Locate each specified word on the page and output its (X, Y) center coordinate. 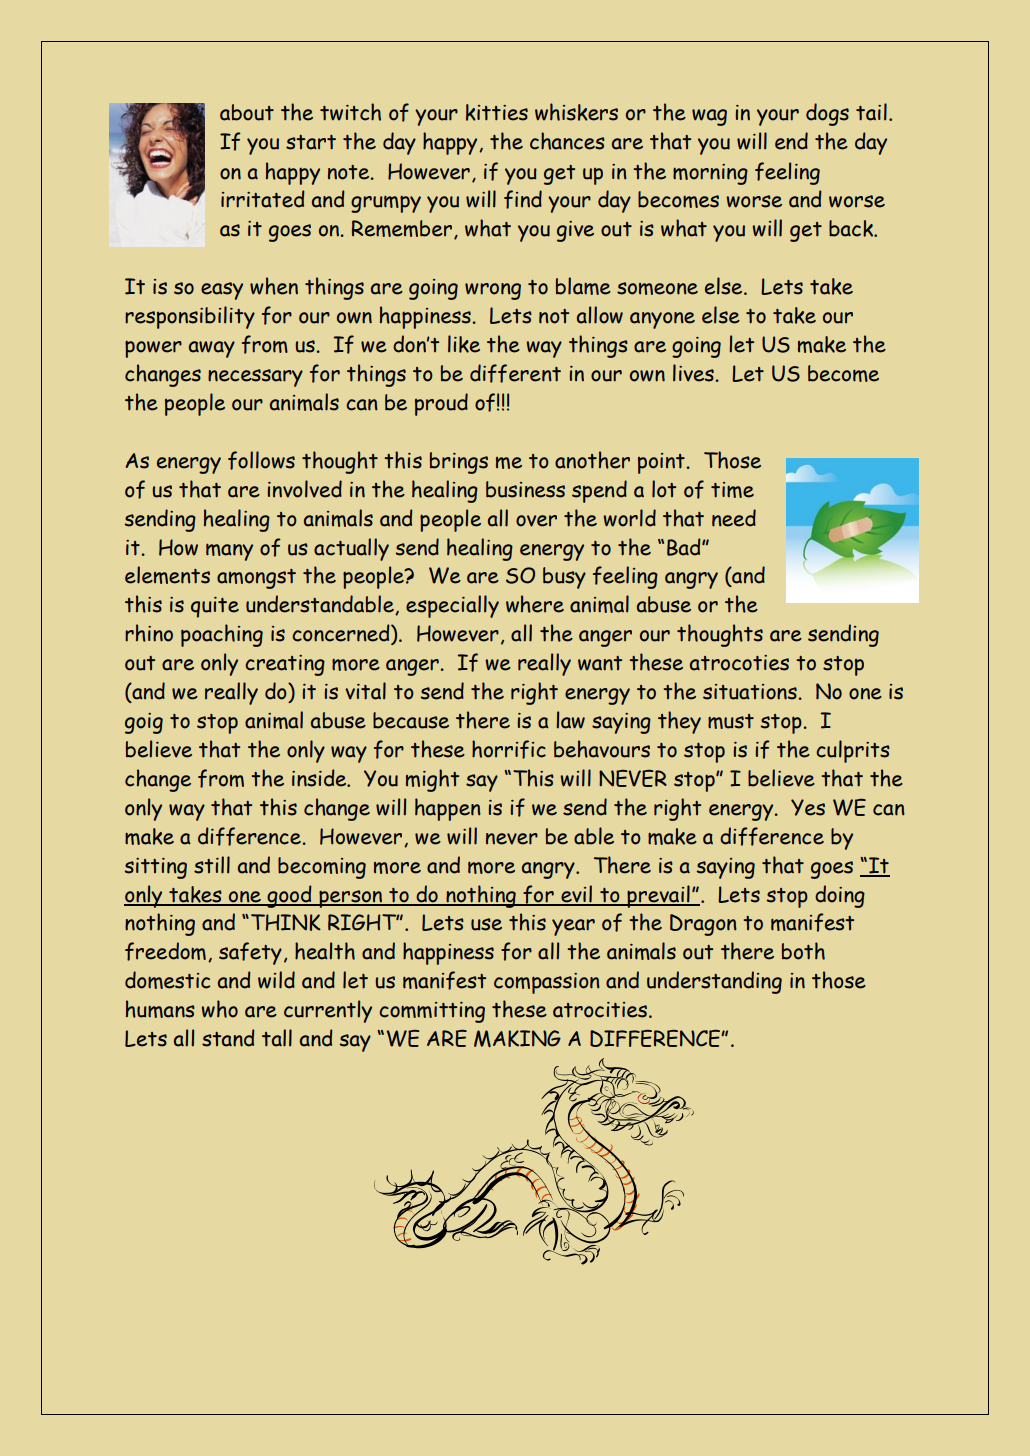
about (247, 112)
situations (750, 692)
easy (222, 291)
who (219, 1009)
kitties (497, 112)
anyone (662, 320)
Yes (808, 807)
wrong (493, 291)
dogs (827, 114)
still (212, 865)
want (600, 663)
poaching (222, 635)
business (525, 489)
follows (261, 460)
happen (448, 809)
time (732, 490)
